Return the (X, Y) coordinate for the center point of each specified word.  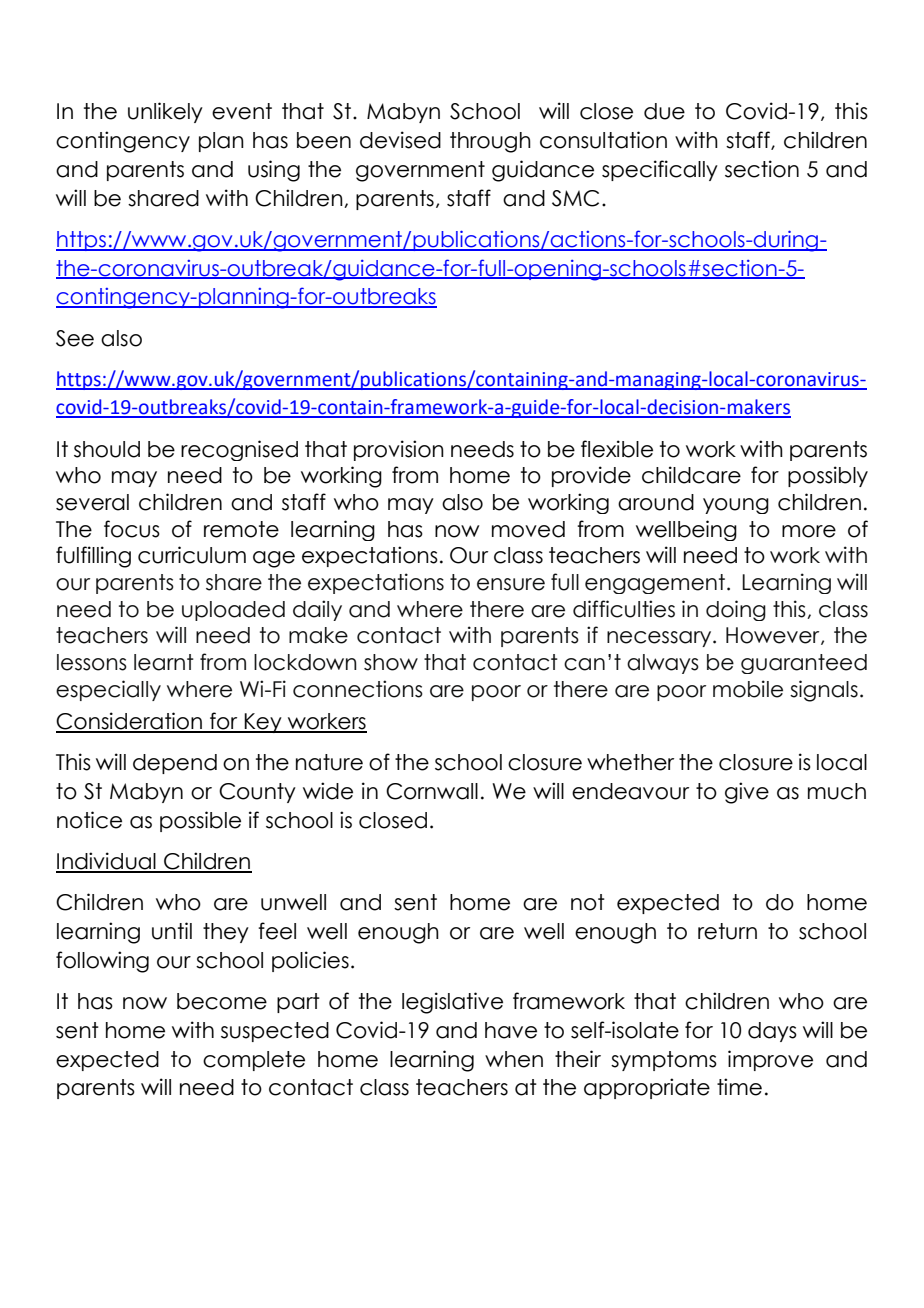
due (664, 111)
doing (736, 610)
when (514, 1059)
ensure (511, 584)
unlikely (165, 112)
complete (254, 1061)
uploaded (233, 611)
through (490, 142)
